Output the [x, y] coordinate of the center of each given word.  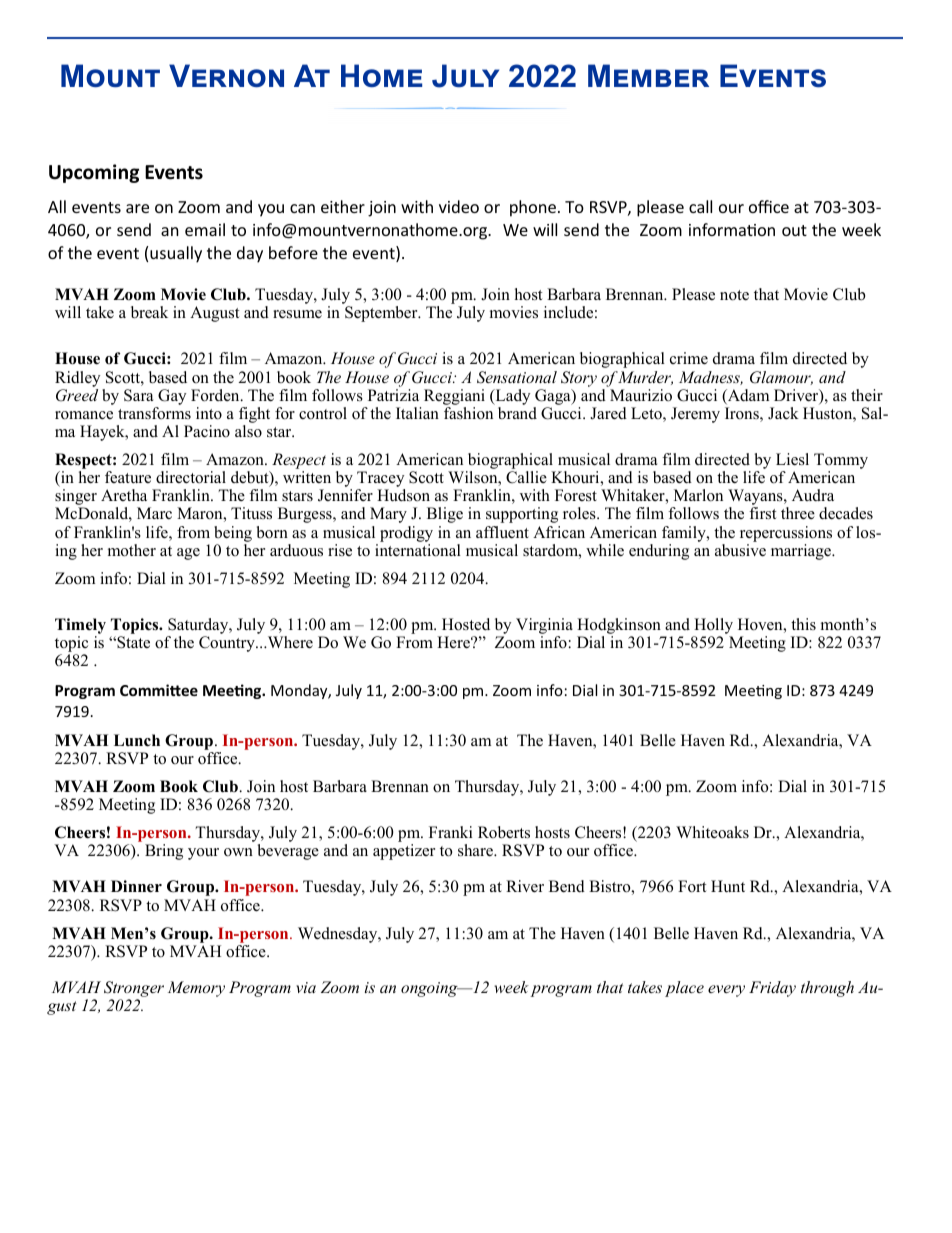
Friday [772, 989]
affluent [502, 532]
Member [648, 75]
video [459, 206]
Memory [196, 989]
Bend [567, 886]
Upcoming [94, 173]
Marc [154, 513]
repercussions [786, 534]
